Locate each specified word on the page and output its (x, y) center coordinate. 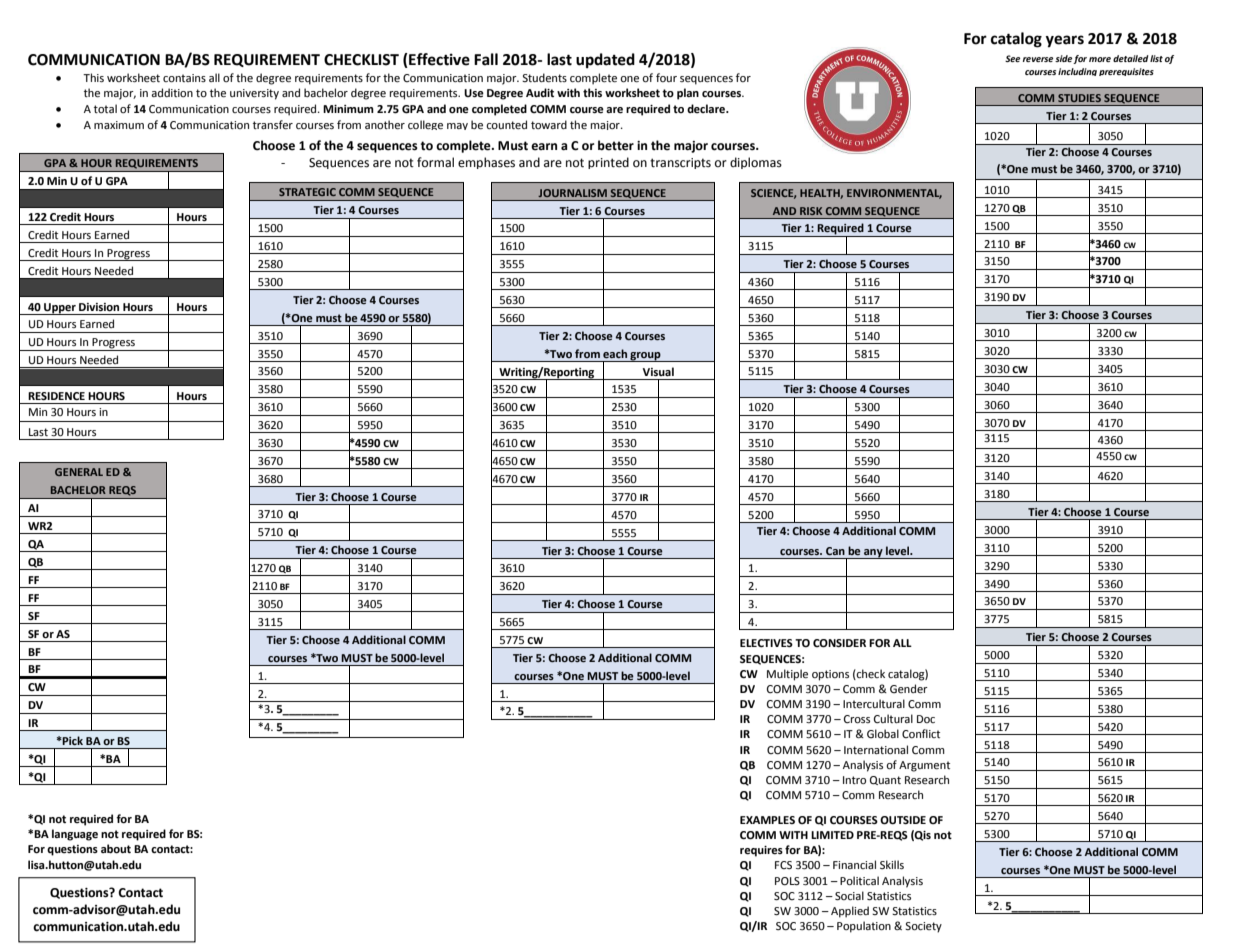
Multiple (787, 675)
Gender (909, 689)
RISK (811, 211)
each (615, 353)
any (873, 554)
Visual (658, 371)
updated (605, 61)
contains (184, 78)
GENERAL (79, 472)
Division (99, 307)
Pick (72, 740)
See (1012, 58)
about (116, 849)
